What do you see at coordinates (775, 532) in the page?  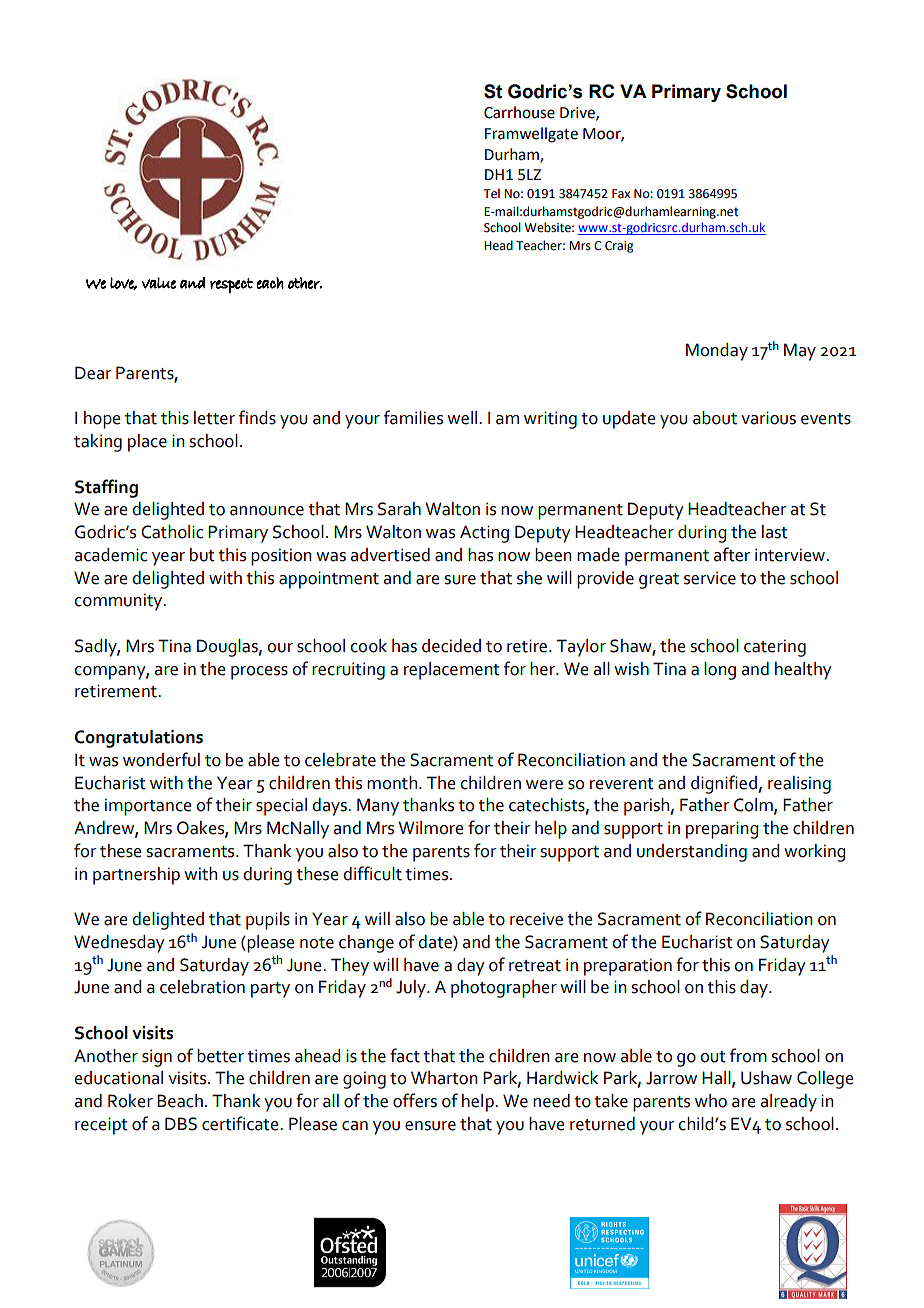 I see `last` at bounding box center [775, 532].
